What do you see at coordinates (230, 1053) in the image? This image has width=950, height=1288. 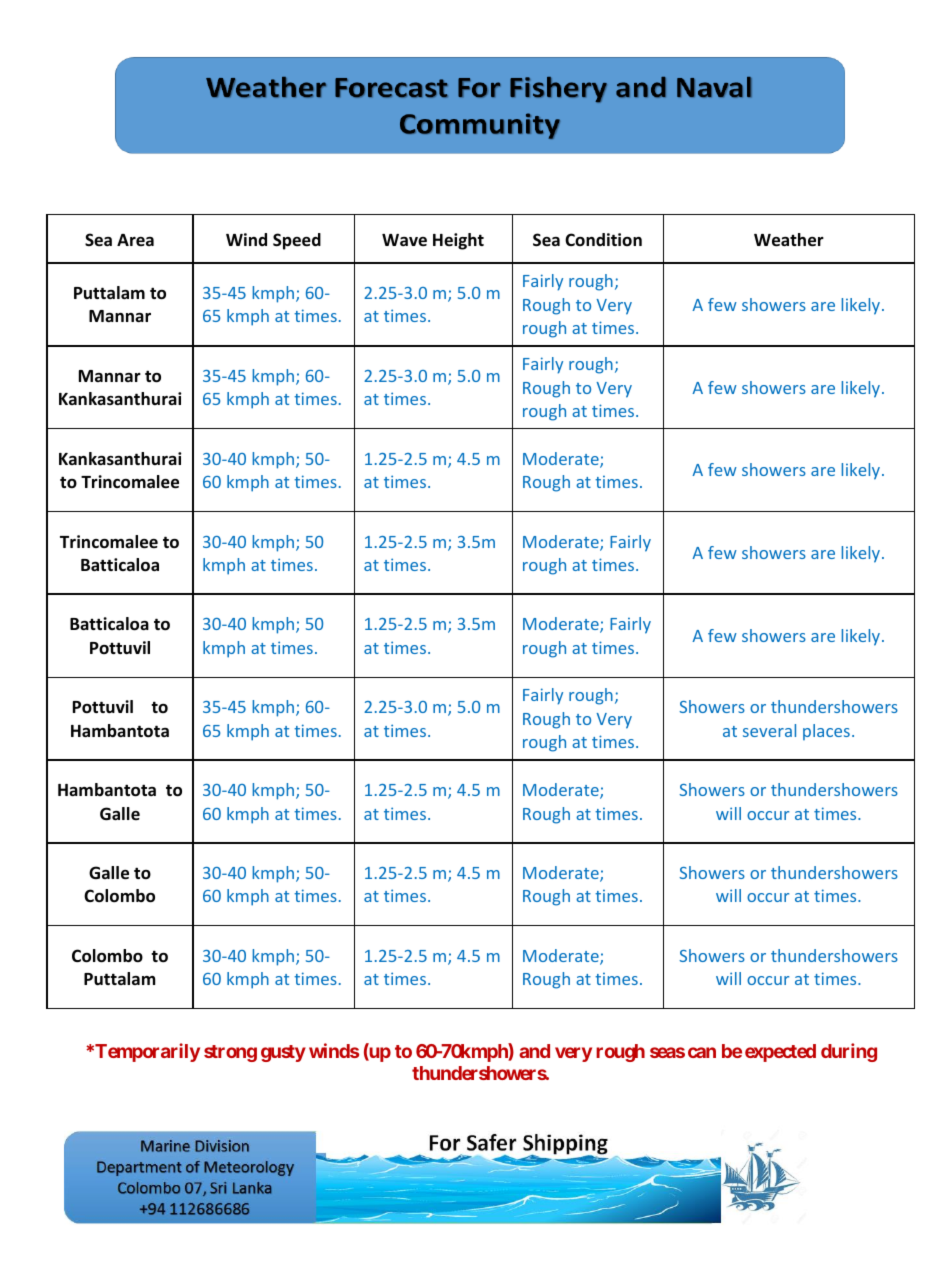 I see `strong` at bounding box center [230, 1053].
